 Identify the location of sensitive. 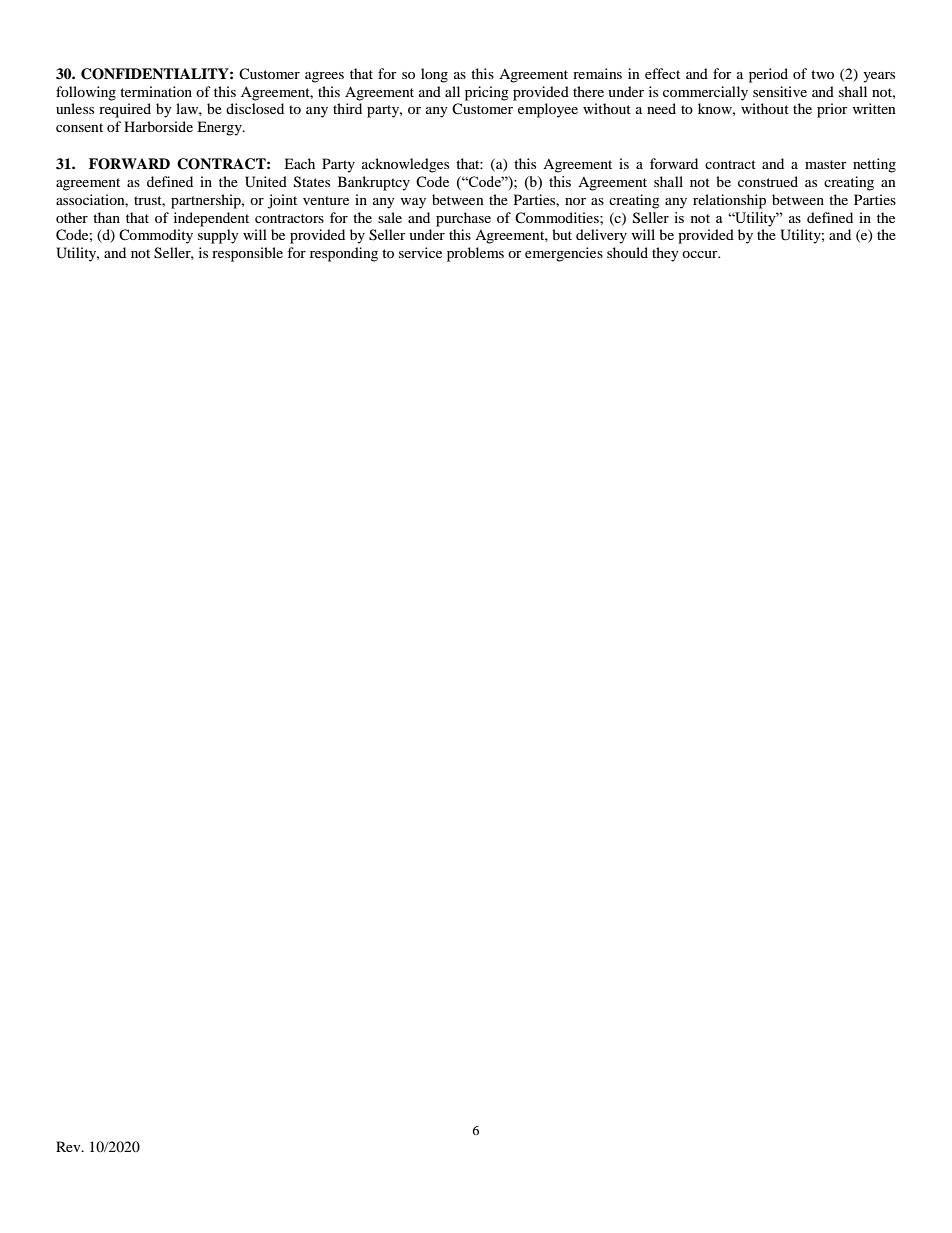
(780, 91).
